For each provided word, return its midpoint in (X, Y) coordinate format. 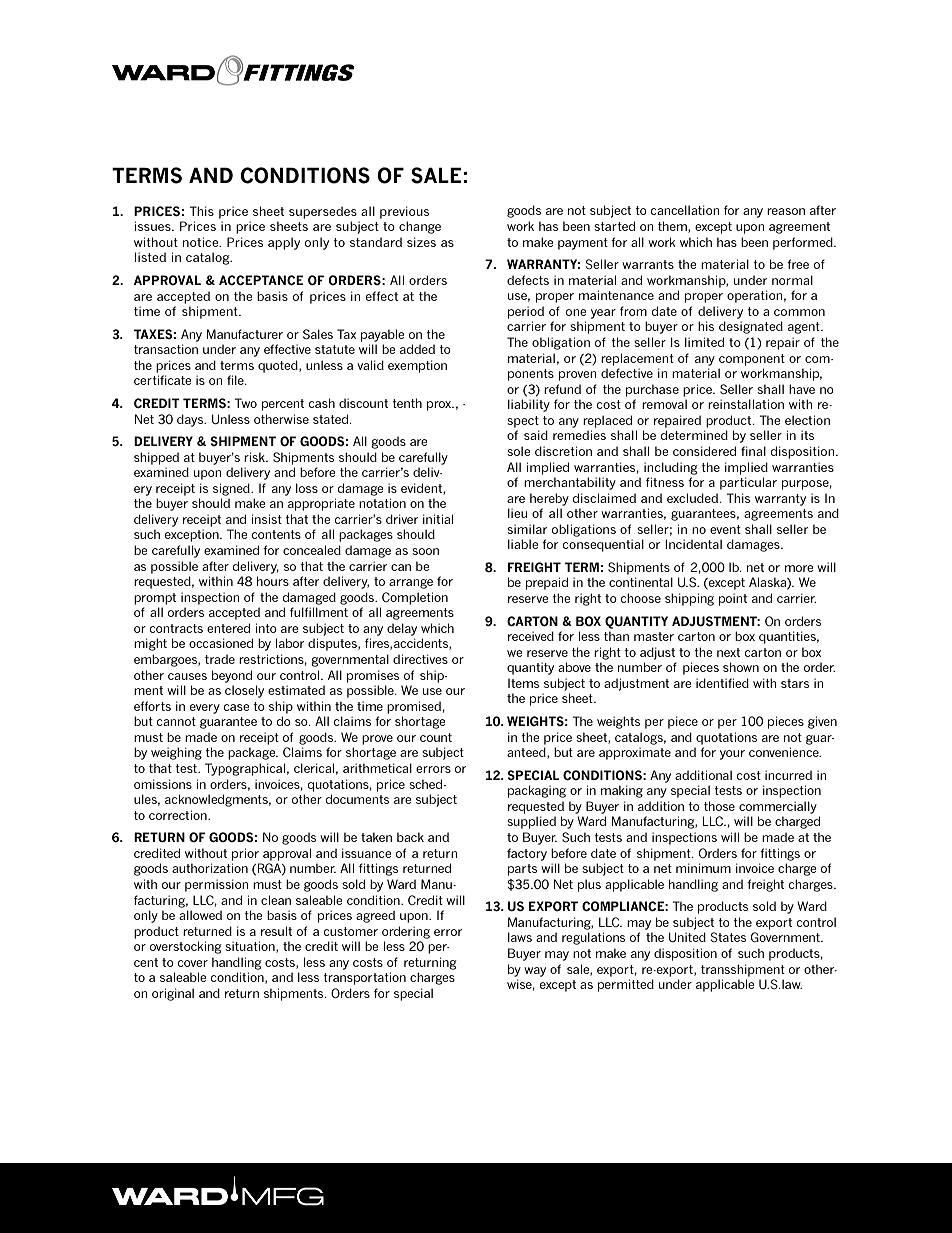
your (732, 755)
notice (202, 242)
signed (232, 489)
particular (748, 483)
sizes (421, 242)
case (236, 707)
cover (193, 963)
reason (786, 211)
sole (518, 451)
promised (414, 707)
